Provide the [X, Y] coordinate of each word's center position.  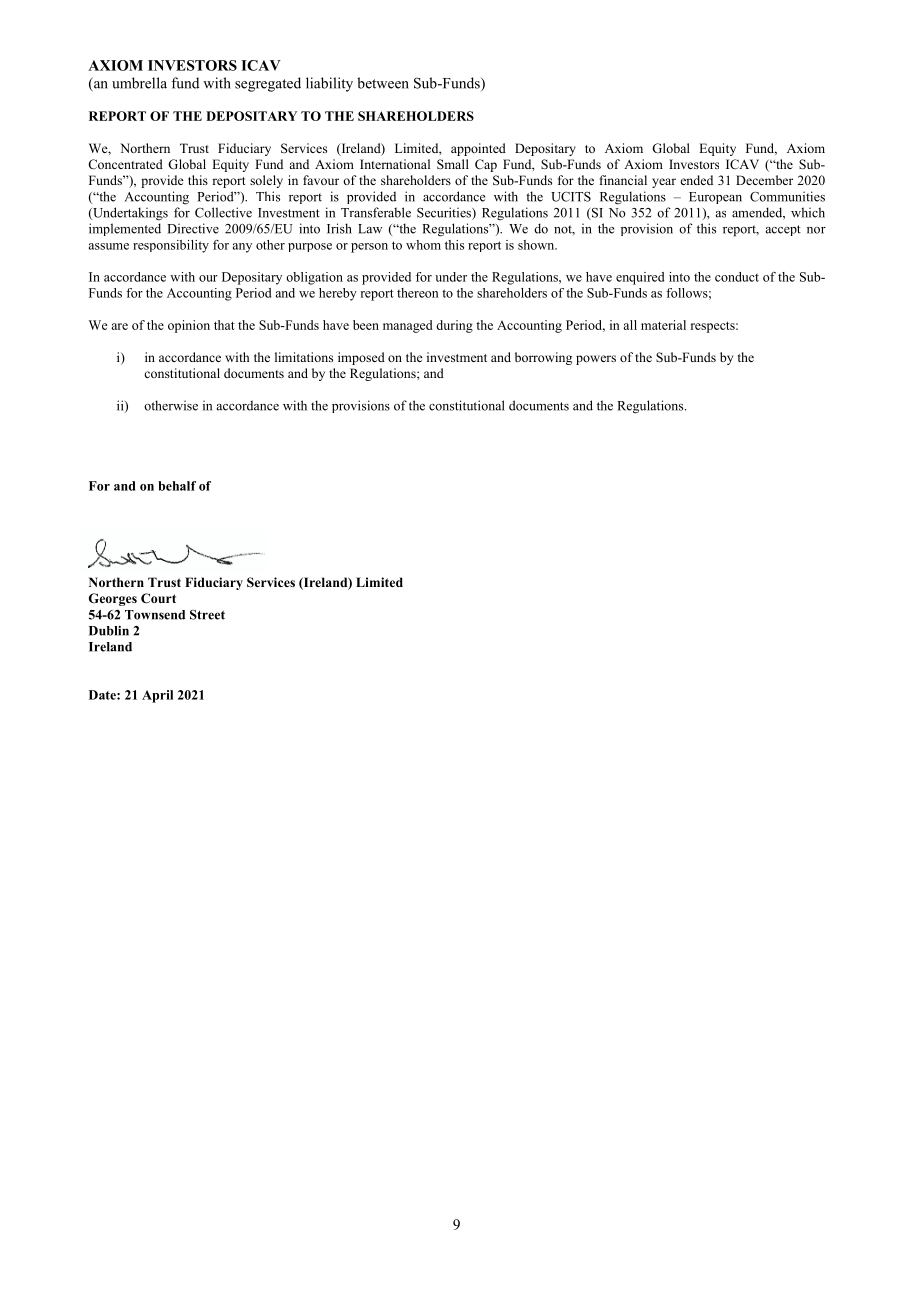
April [157, 696]
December [764, 180]
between [383, 83]
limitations [304, 357]
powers [596, 360]
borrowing [543, 358]
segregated [268, 84]
